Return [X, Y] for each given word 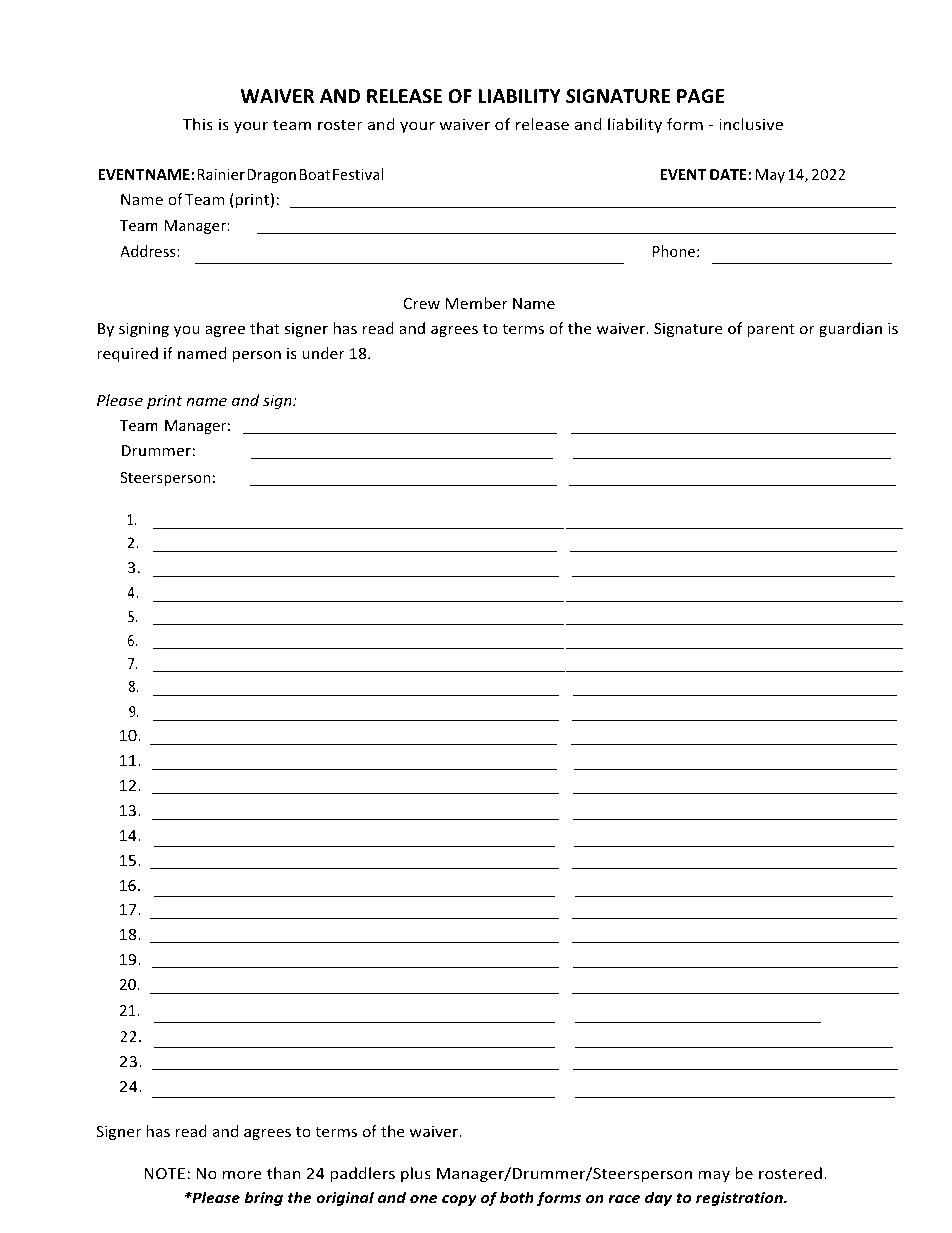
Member [477, 303]
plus [416, 1174]
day [658, 1199]
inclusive [751, 124]
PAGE [701, 96]
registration [740, 1199]
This [198, 124]
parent [771, 330]
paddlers [362, 1174]
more [242, 1175]
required [127, 354]
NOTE [164, 1173]
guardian [850, 329]
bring [263, 1199]
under [323, 353]
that [265, 328]
